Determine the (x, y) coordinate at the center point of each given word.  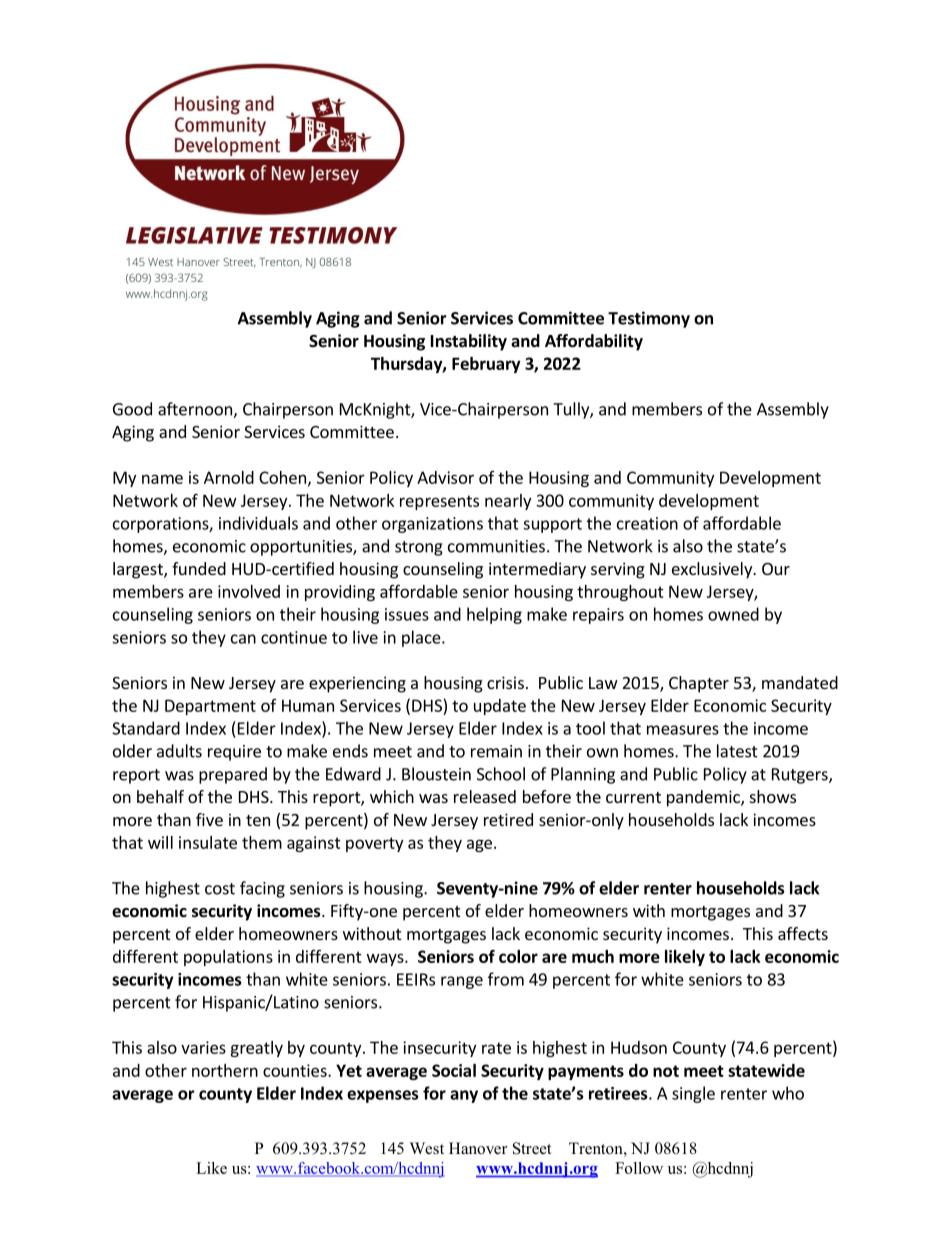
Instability (469, 342)
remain (496, 751)
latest (737, 751)
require (234, 753)
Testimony (649, 319)
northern (225, 1070)
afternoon (196, 410)
